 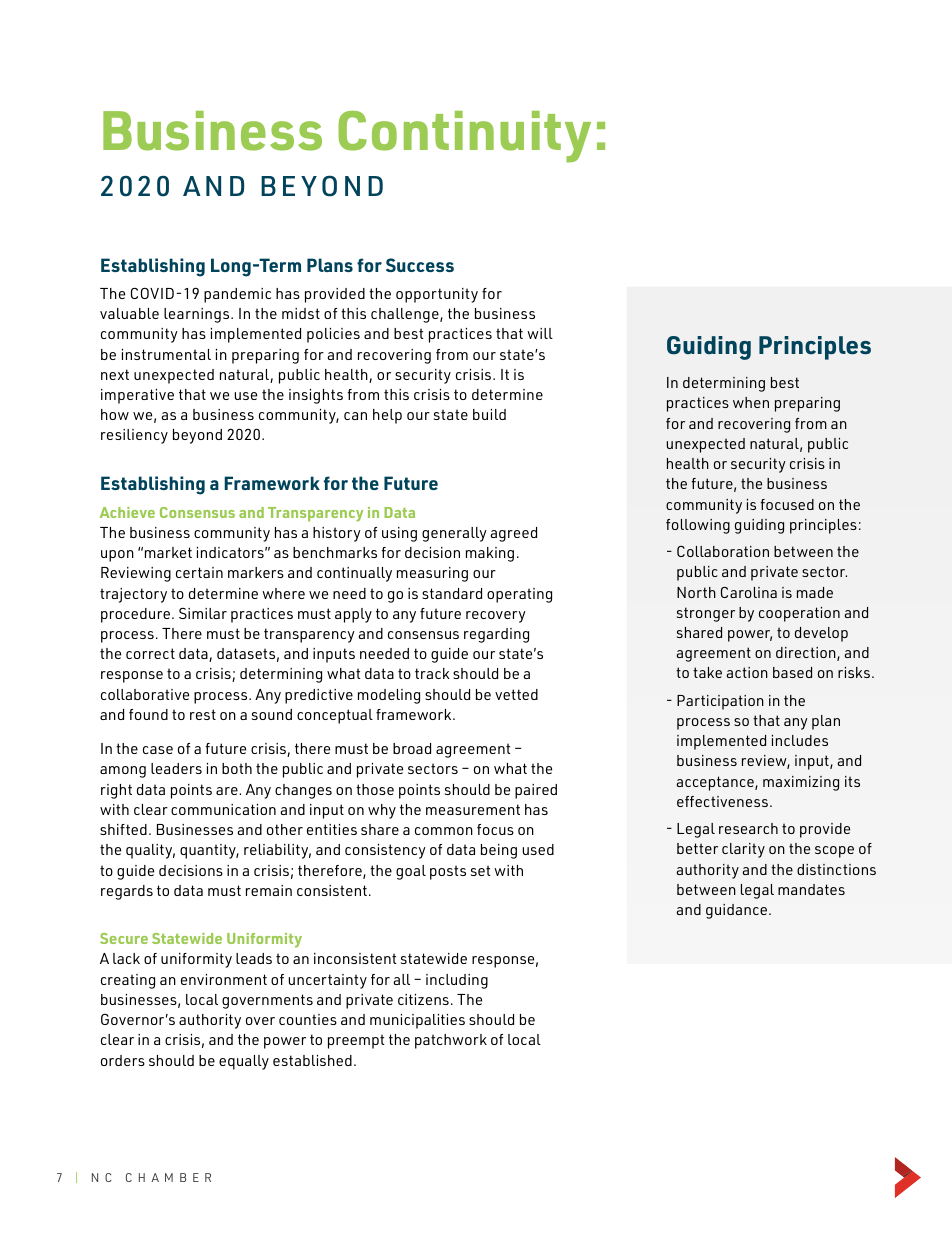 What do you see at coordinates (244, 1062) in the screenshot?
I see `equally` at bounding box center [244, 1062].
